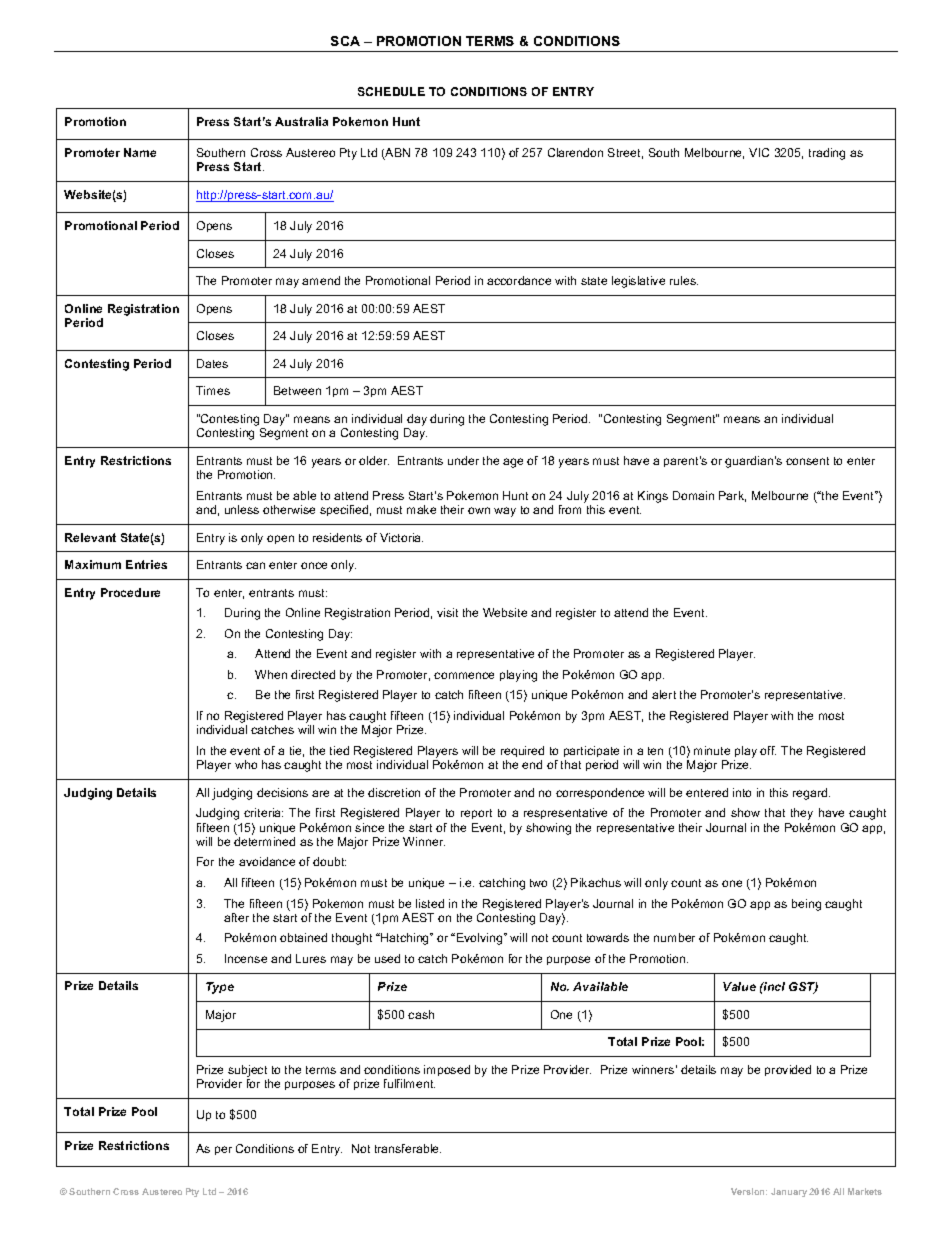 The image size is (952, 1233). What do you see at coordinates (140, 152) in the screenshot?
I see `Name` at bounding box center [140, 152].
